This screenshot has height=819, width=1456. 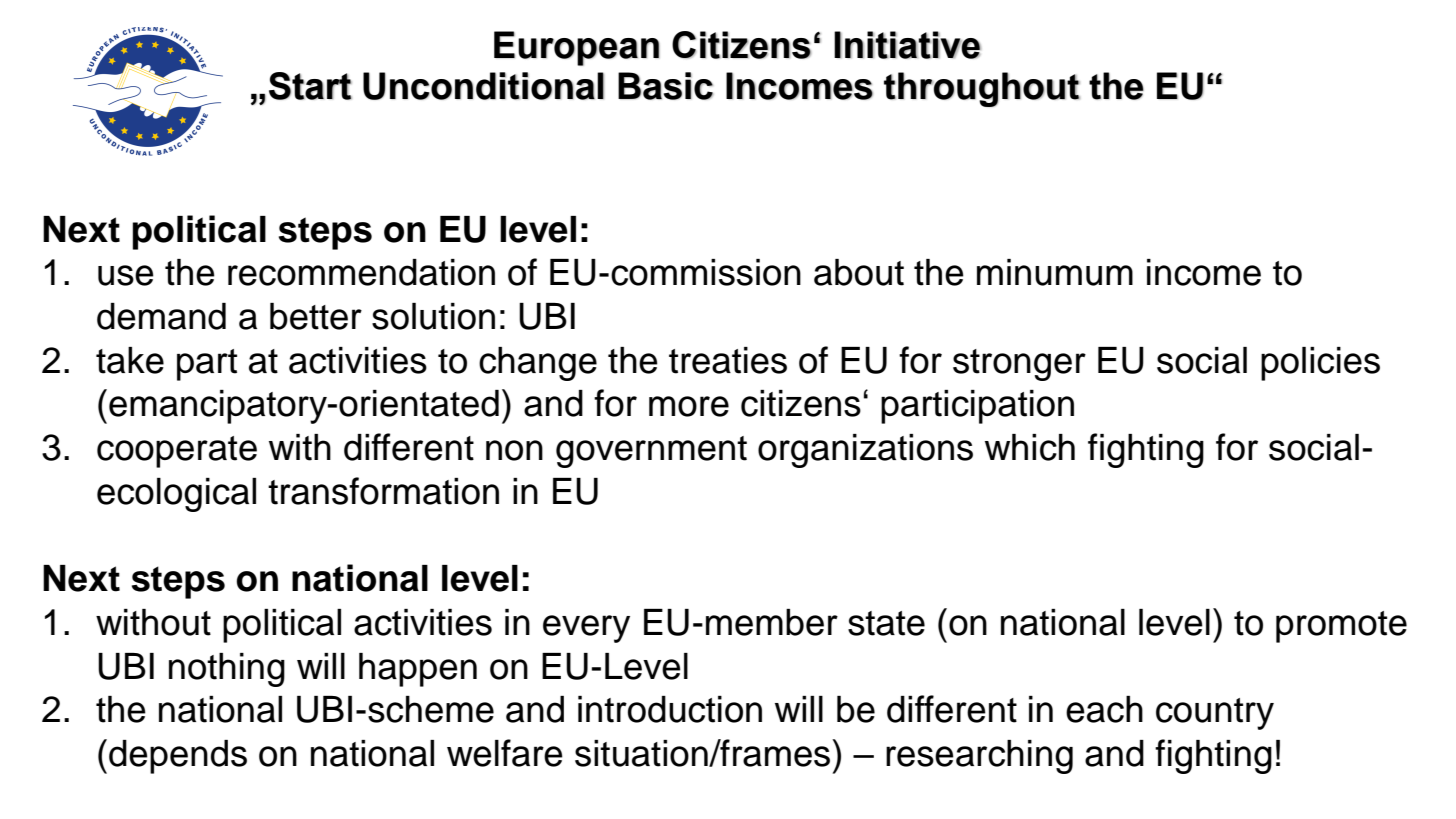 What do you see at coordinates (665, 86) in the screenshot?
I see `Basic` at bounding box center [665, 86].
